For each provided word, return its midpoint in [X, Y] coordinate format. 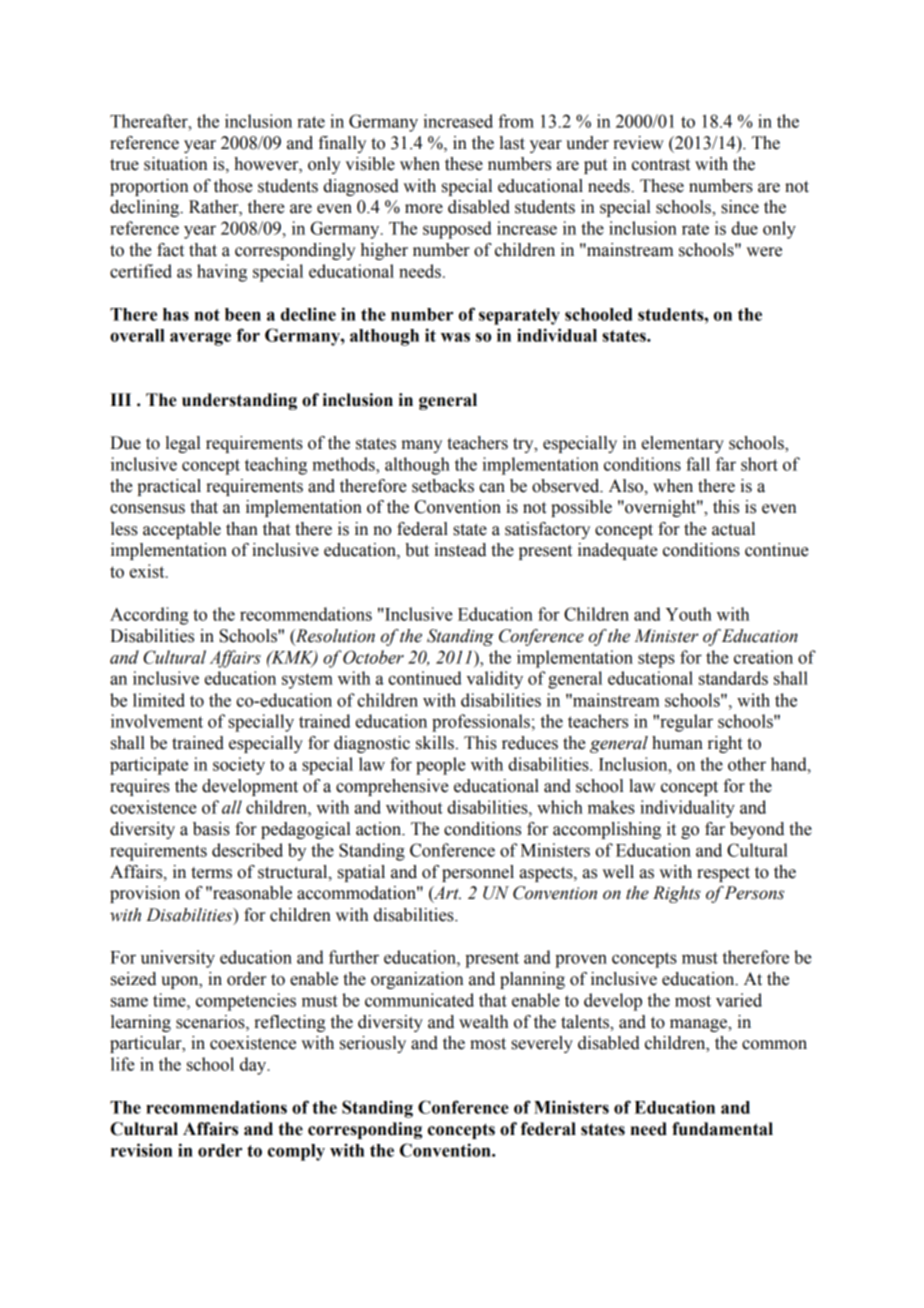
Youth [689, 614]
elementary [683, 444]
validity [494, 680]
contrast [661, 165]
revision [141, 1150]
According [149, 616]
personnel [478, 873]
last [512, 143]
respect [723, 874]
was [455, 337]
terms [211, 873]
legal [183, 444]
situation [175, 164]
